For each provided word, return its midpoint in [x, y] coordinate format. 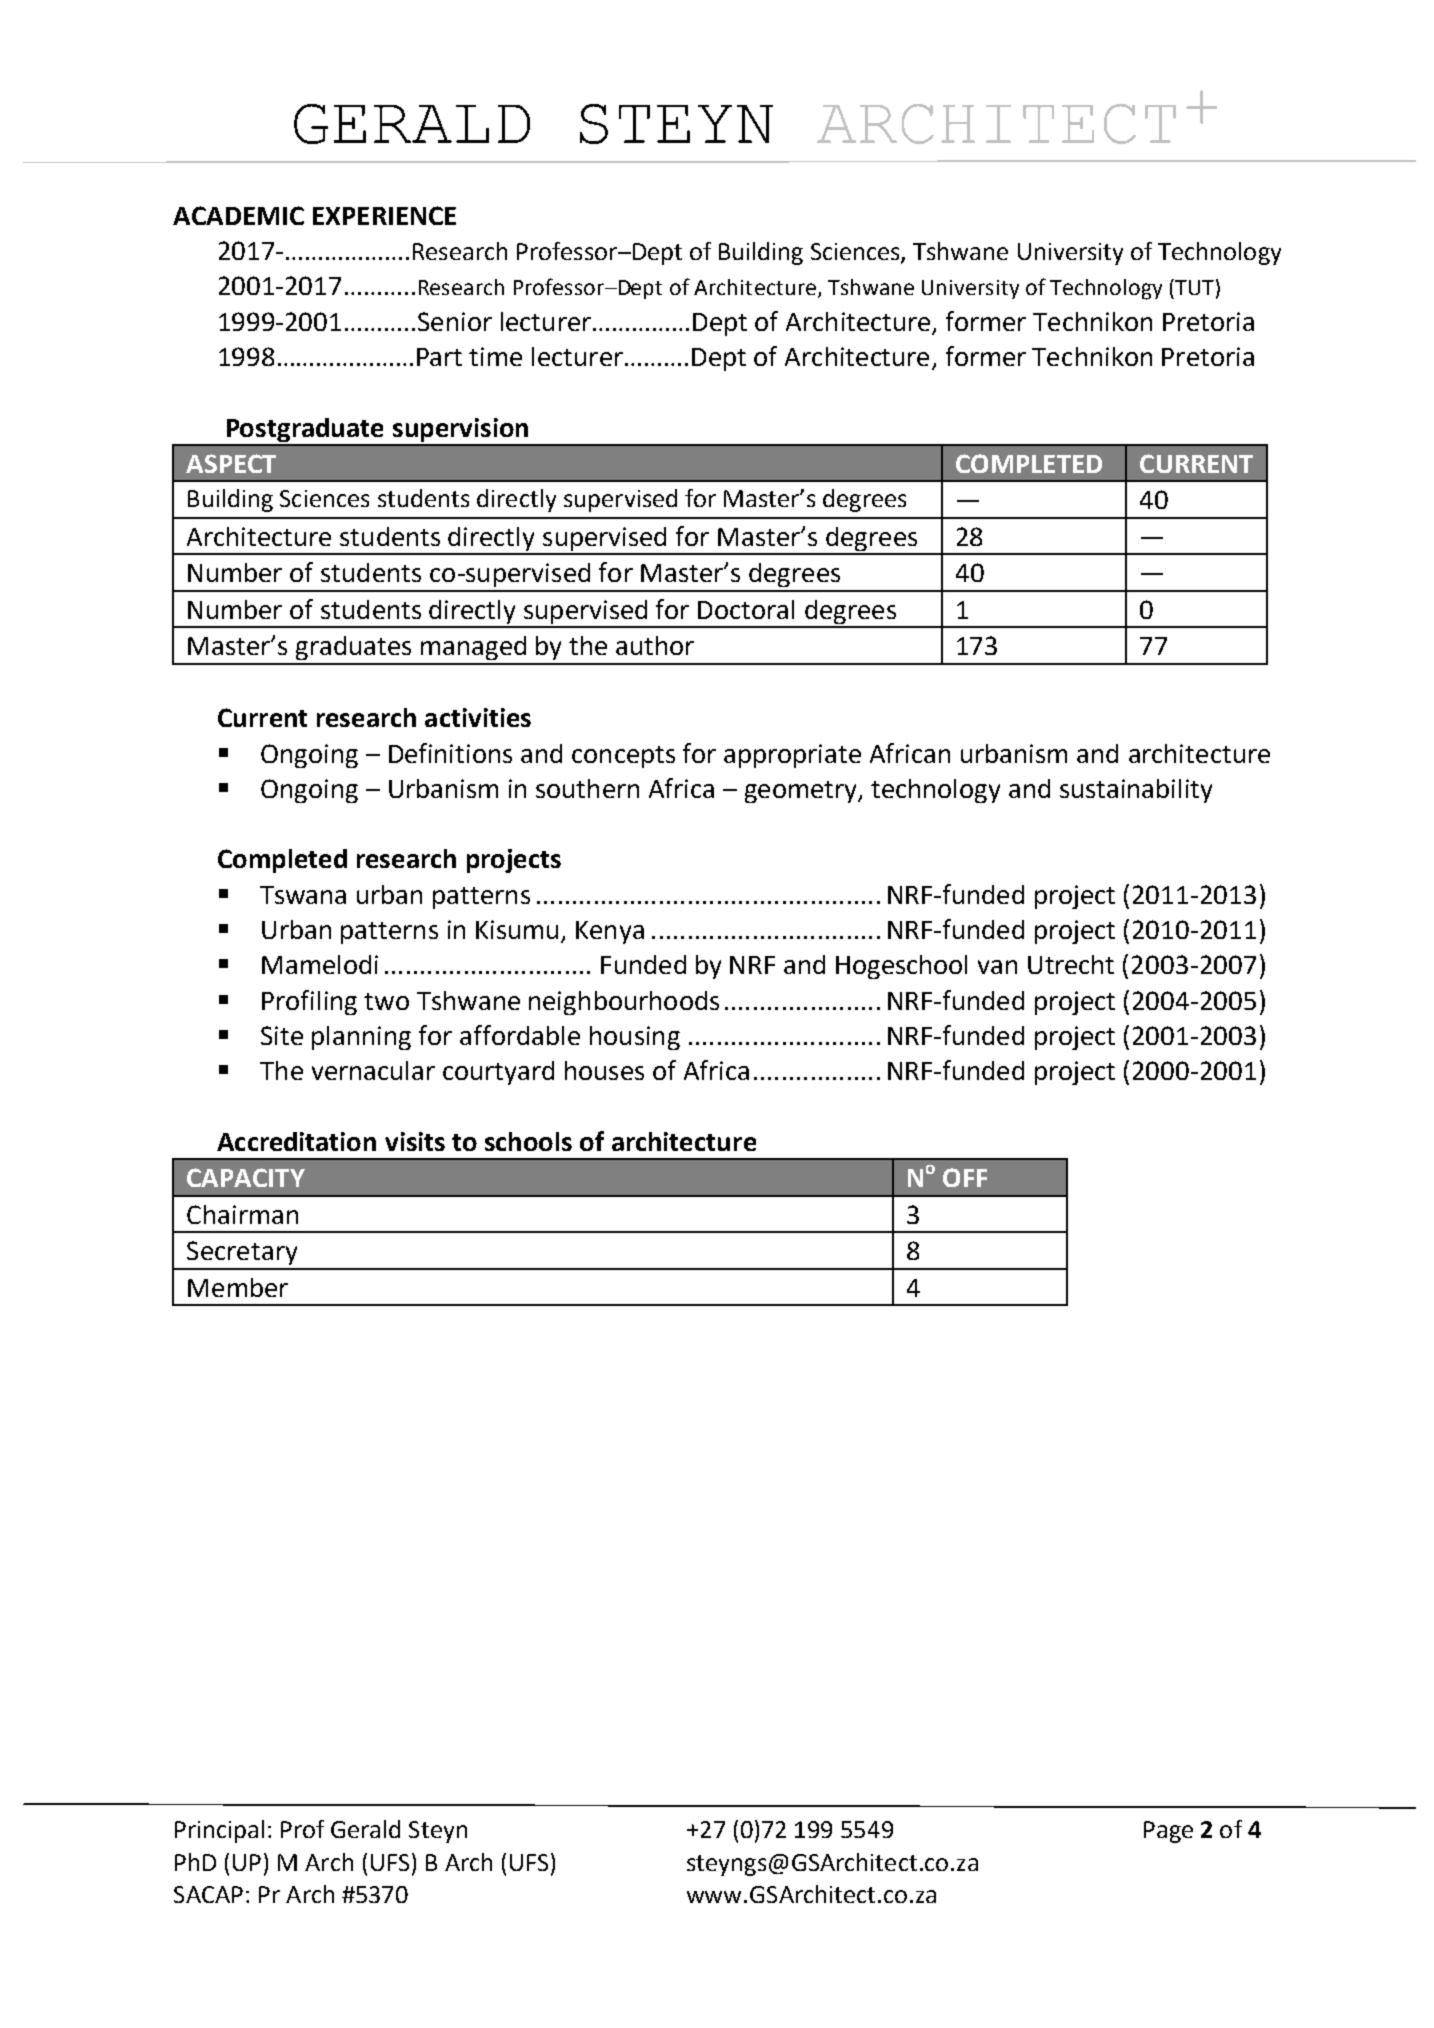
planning [361, 1038]
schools [528, 1141]
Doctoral [746, 609]
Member [238, 1287]
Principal [219, 1831]
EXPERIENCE [384, 215]
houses [604, 1070]
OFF [965, 1177]
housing [635, 1038]
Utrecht [1071, 964]
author [655, 645]
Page [1168, 1832]
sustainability [1136, 791]
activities [478, 717]
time [495, 356]
